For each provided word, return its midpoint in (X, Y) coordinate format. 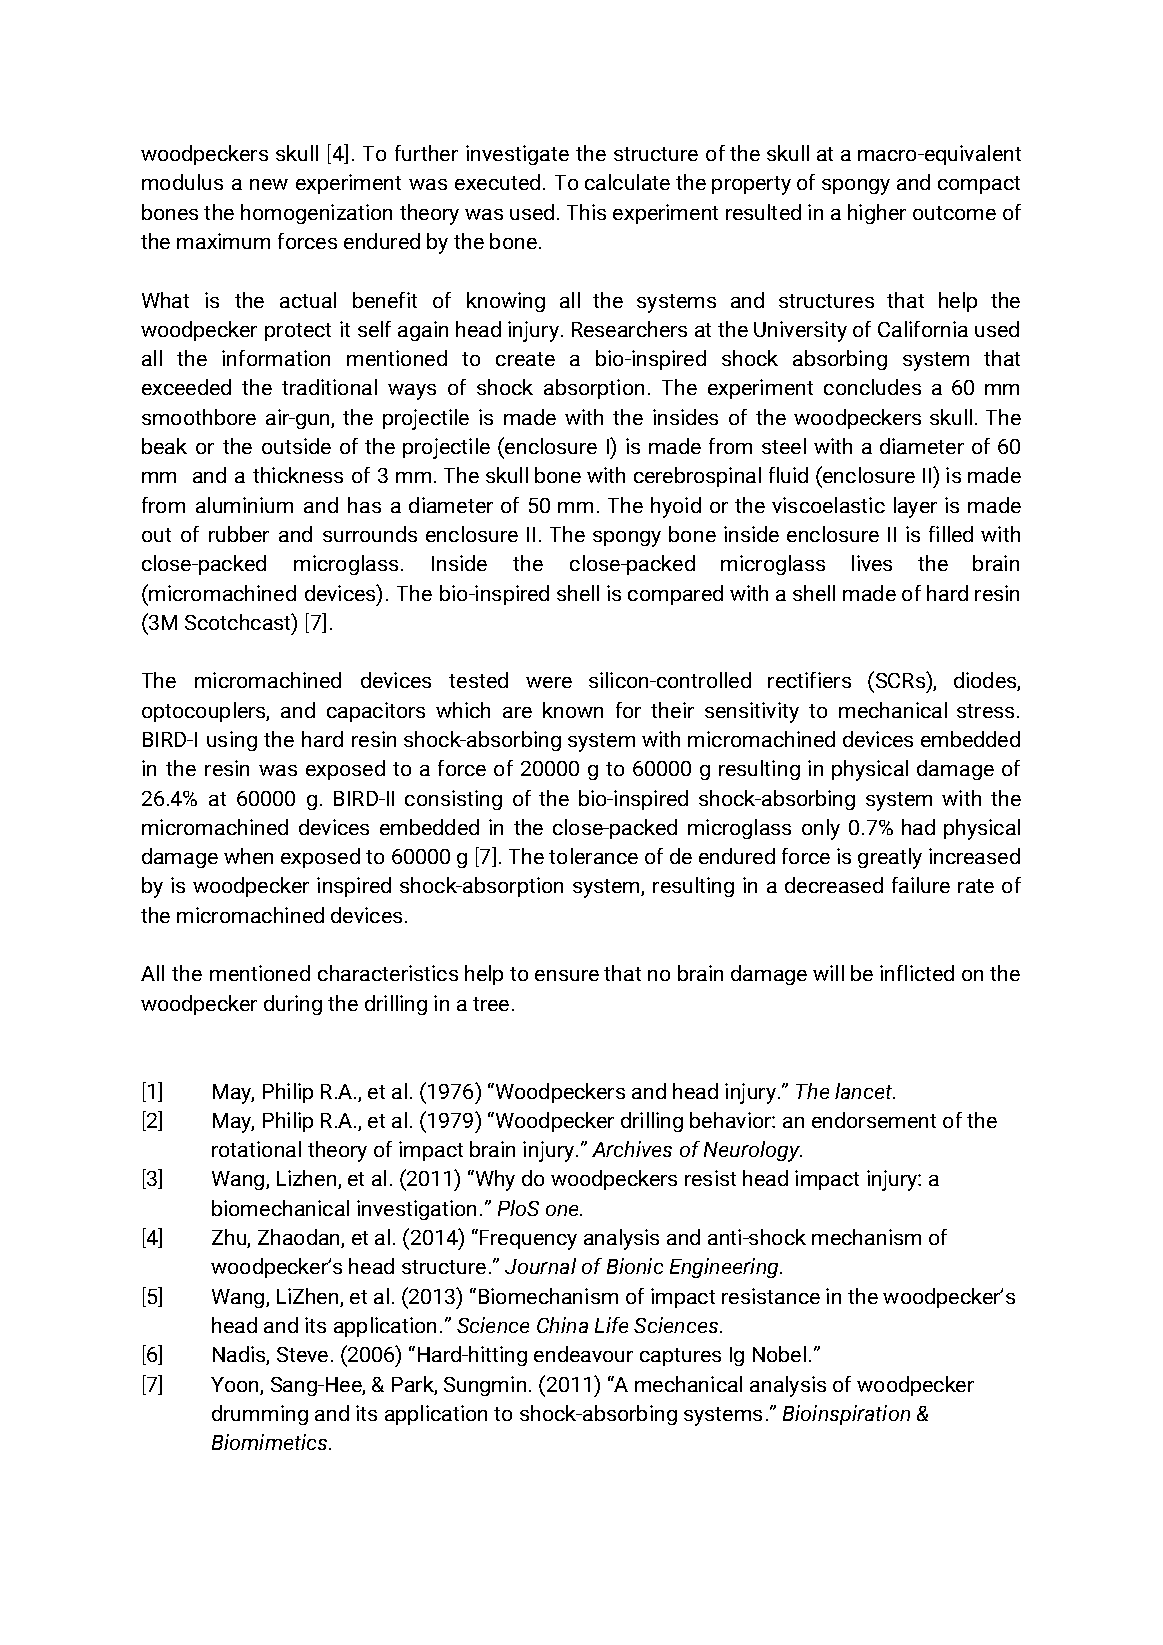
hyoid (676, 507)
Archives (632, 1149)
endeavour (583, 1354)
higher (877, 214)
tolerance (593, 856)
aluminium (244, 505)
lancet (865, 1091)
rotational (256, 1149)
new (269, 184)
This (586, 212)
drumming (260, 1415)
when (248, 856)
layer (915, 507)
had (918, 827)
